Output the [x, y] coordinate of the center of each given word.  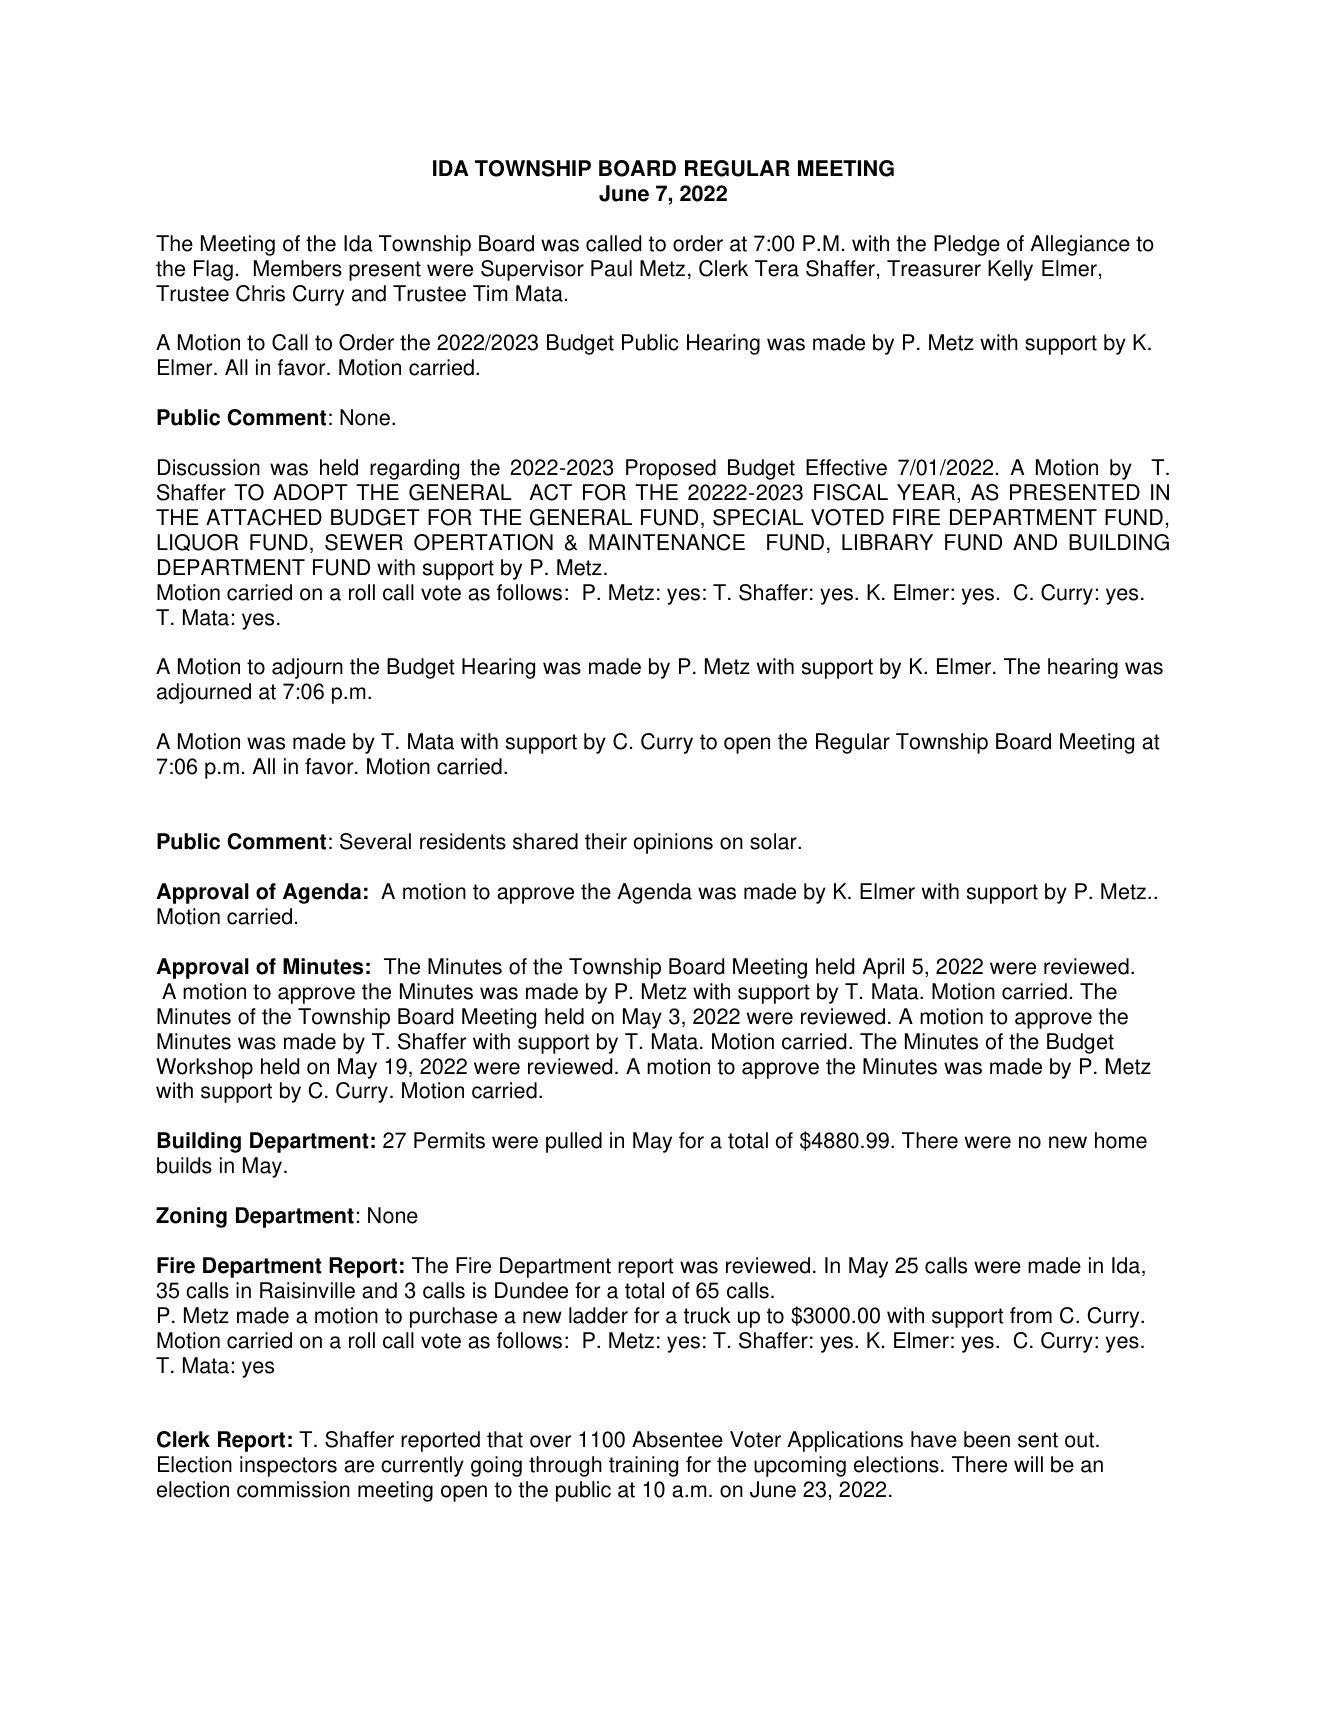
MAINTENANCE [667, 542]
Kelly [1010, 270]
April [883, 968]
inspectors [288, 1466]
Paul [611, 268]
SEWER [364, 542]
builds [184, 1165]
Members [298, 268]
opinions [673, 843]
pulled [574, 1142]
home [1121, 1140]
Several [375, 841]
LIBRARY [887, 542]
